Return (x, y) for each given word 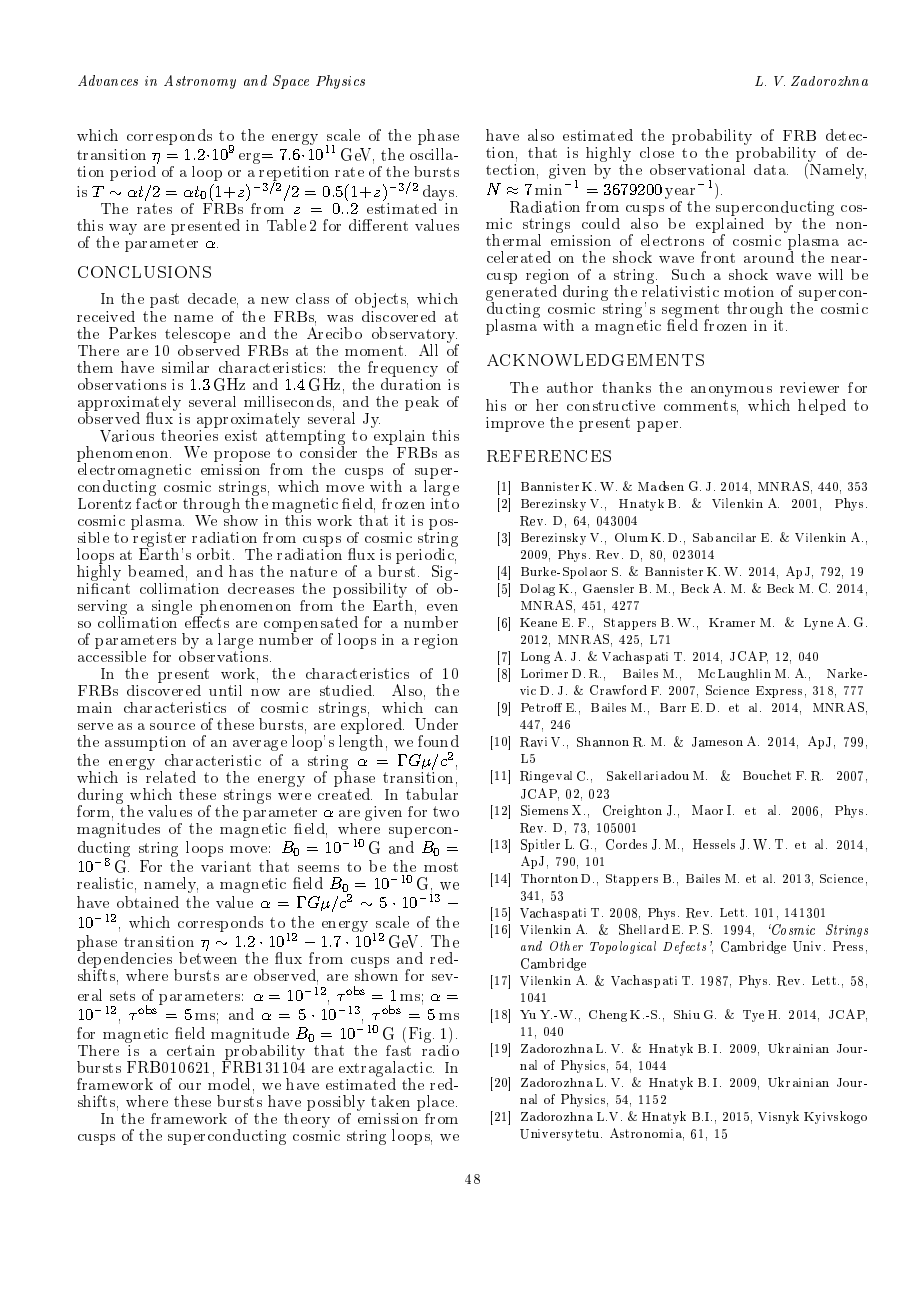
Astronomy (200, 82)
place (435, 1103)
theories (189, 434)
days (438, 193)
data (771, 169)
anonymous (731, 393)
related (170, 776)
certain (191, 1050)
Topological (623, 947)
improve (515, 424)
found (438, 741)
